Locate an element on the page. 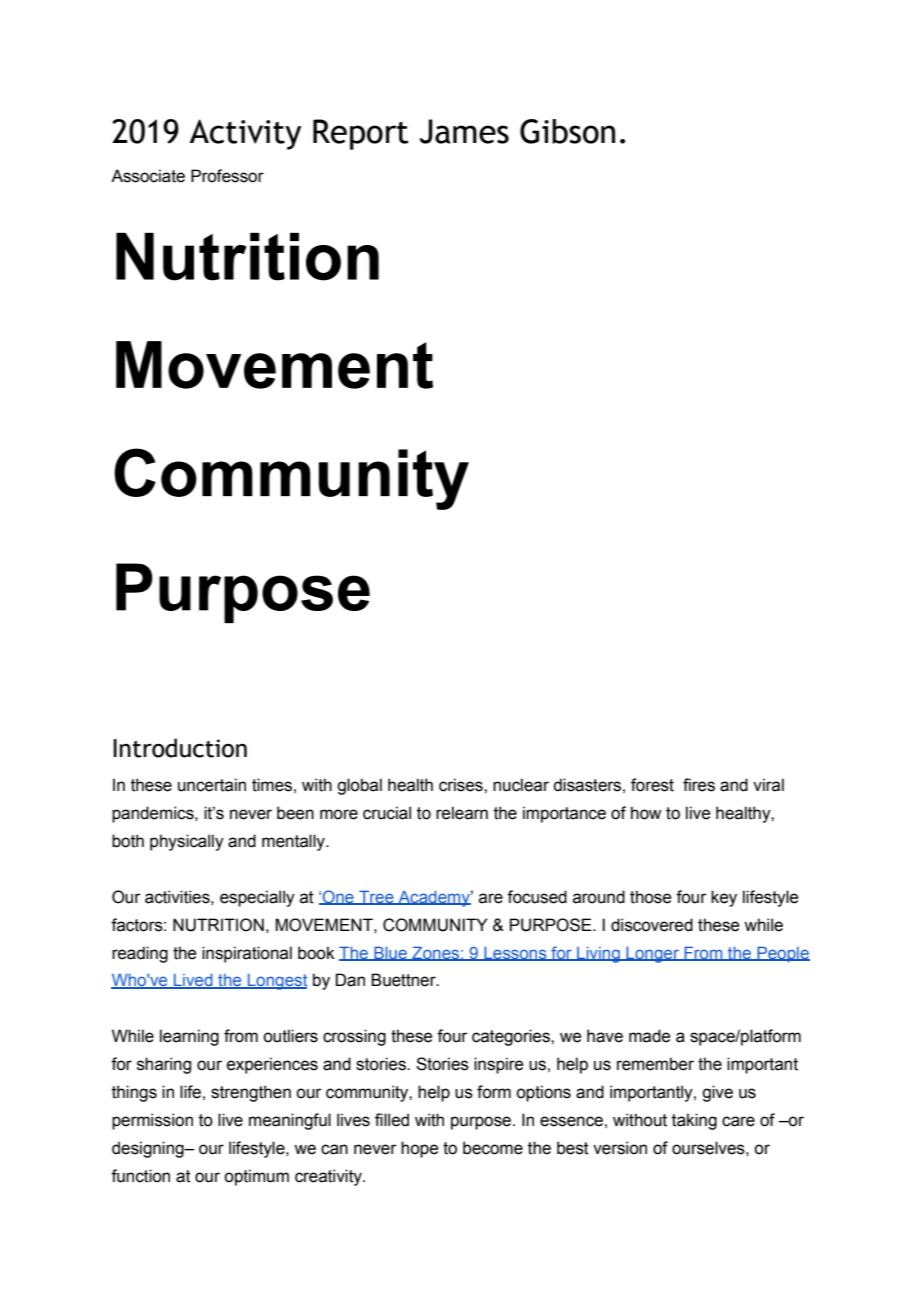  crises is located at coordinates (462, 785).
